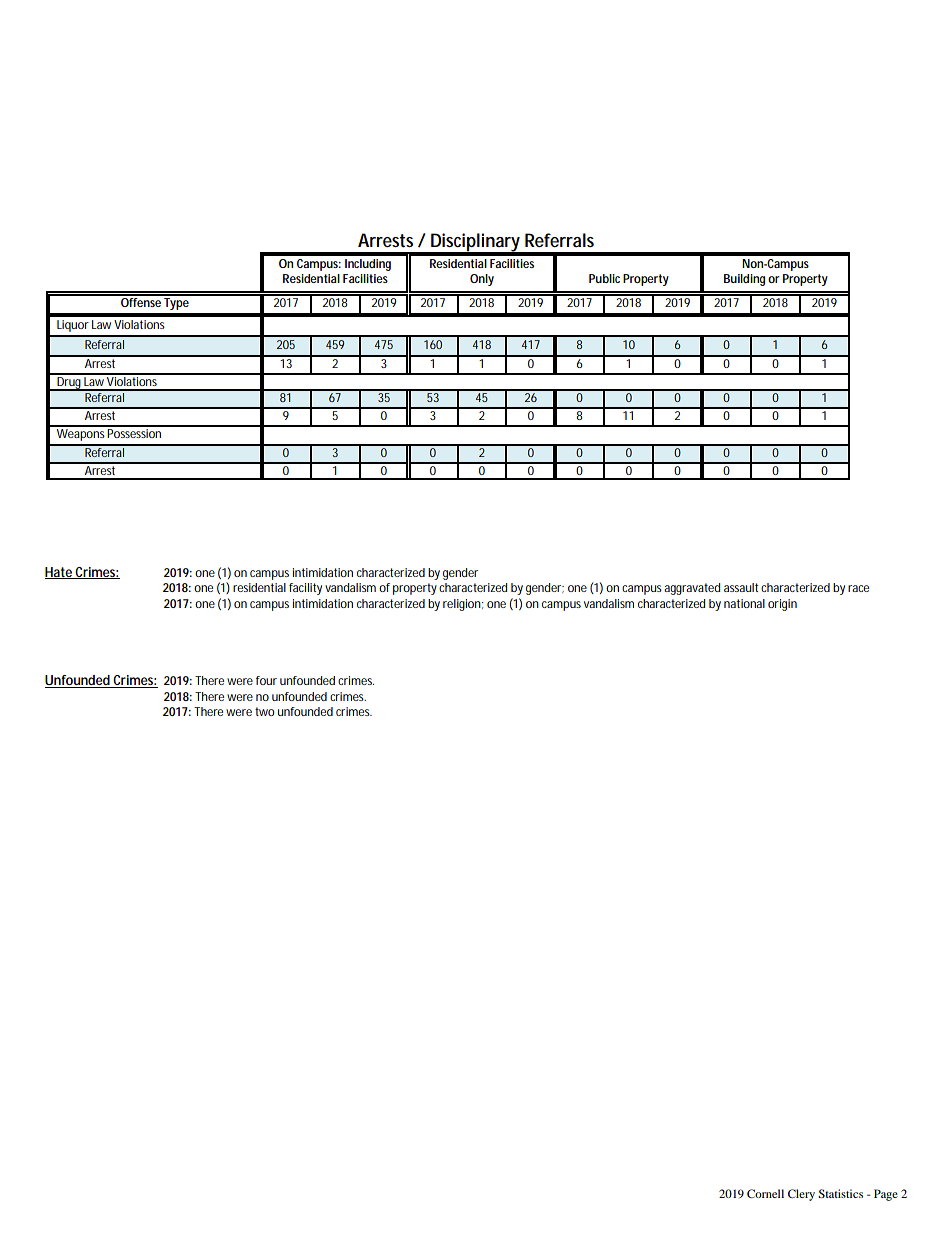 This screenshot has width=952, height=1233. I want to click on Building, so click(744, 280).
